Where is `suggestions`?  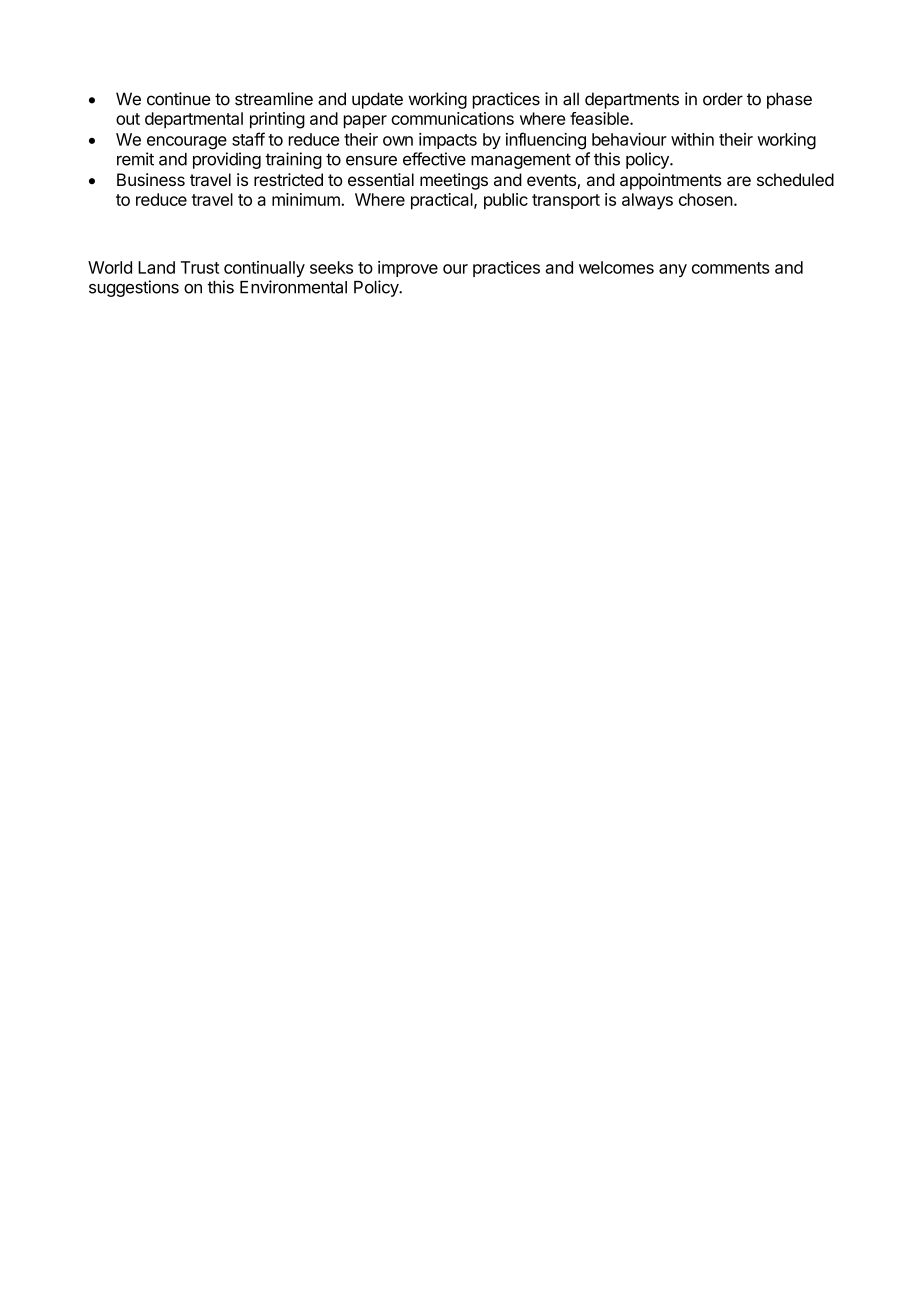 suggestions is located at coordinates (134, 288).
